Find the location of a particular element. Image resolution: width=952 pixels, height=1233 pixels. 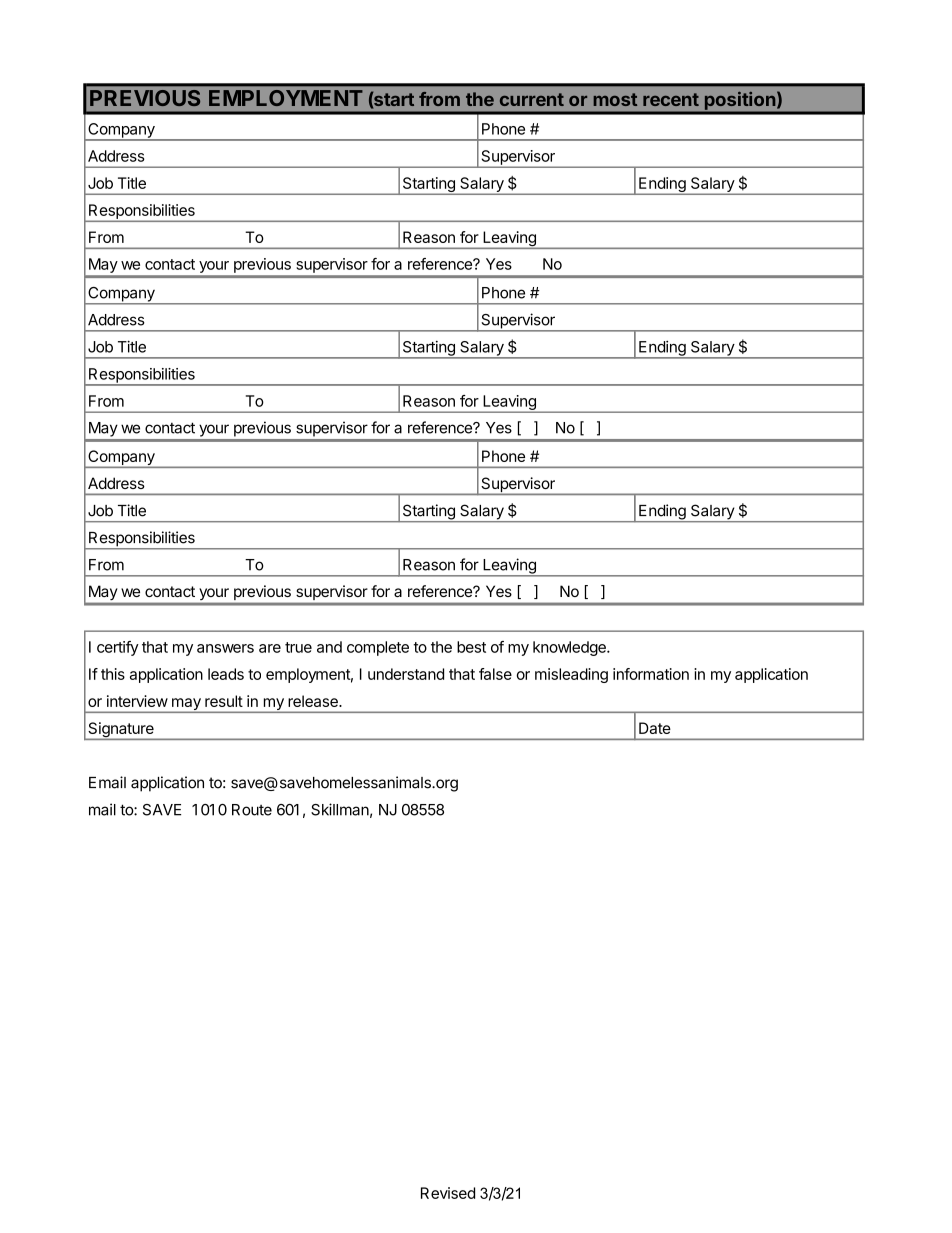

Revised is located at coordinates (448, 1193).
